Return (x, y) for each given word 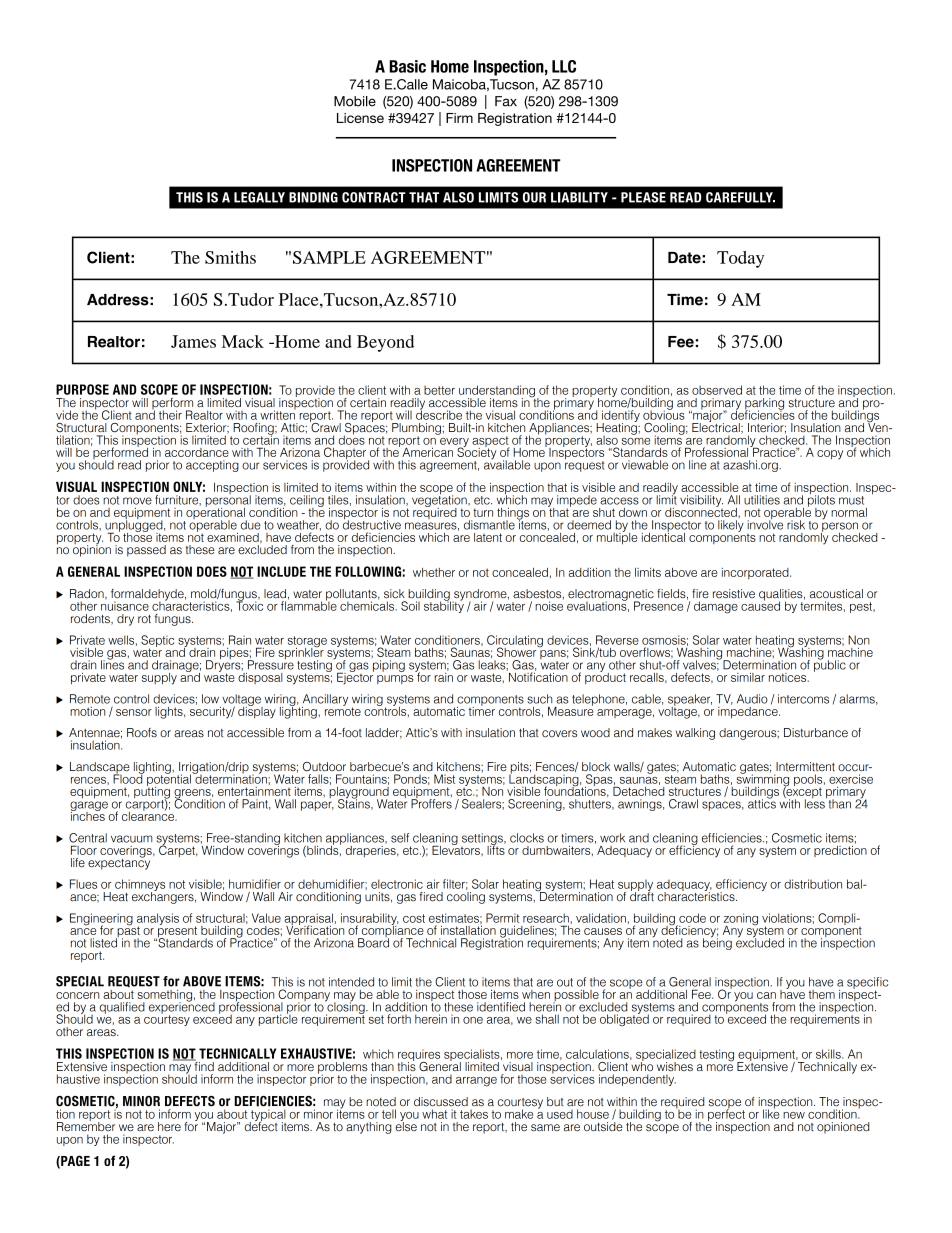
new (794, 1115)
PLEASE (643, 197)
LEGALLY (259, 197)
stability (444, 606)
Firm (459, 118)
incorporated (756, 573)
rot (144, 619)
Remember (86, 1125)
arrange (476, 1082)
